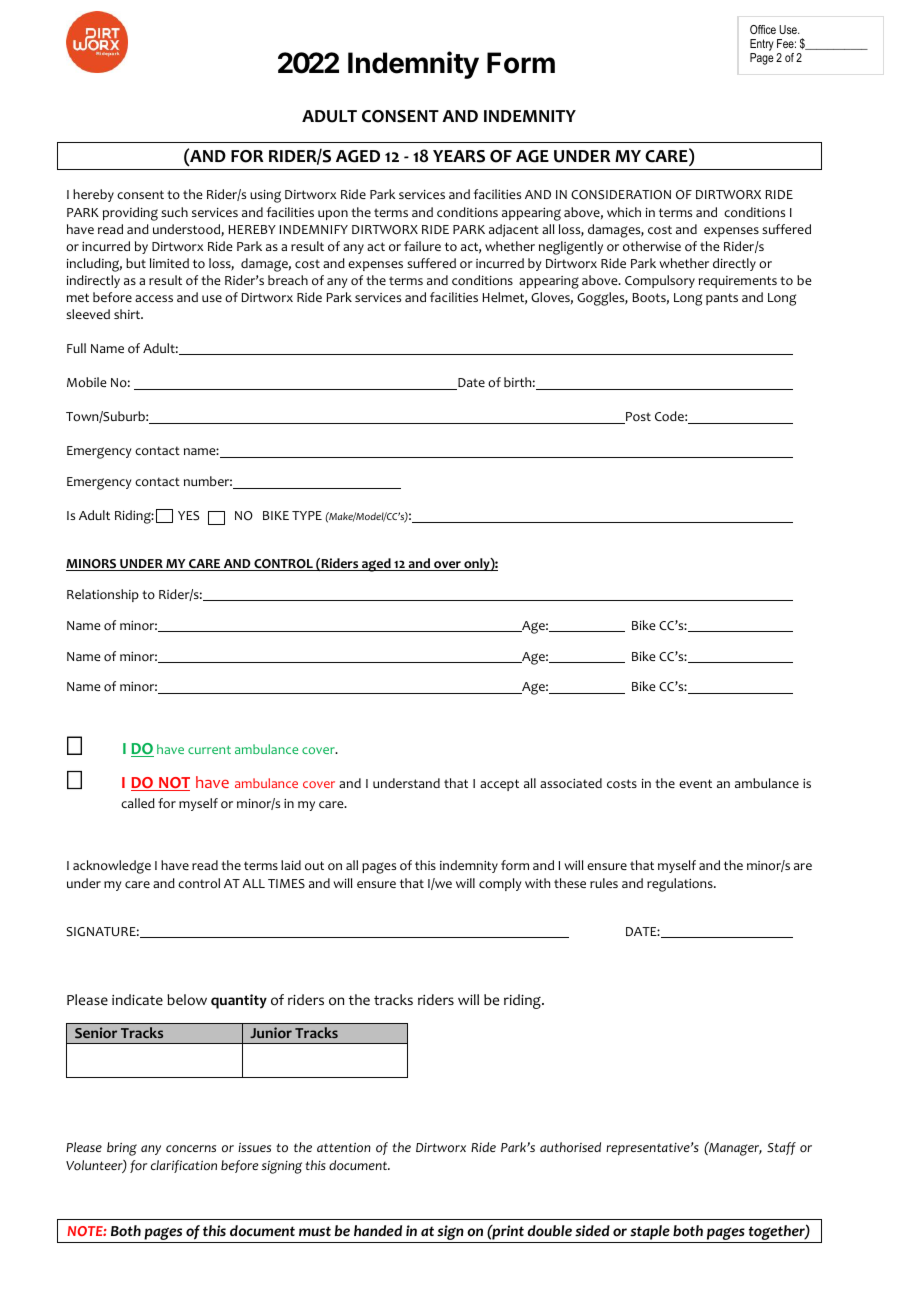 This screenshot has width=924, height=1308. I want to click on Relationship, so click(103, 595).
